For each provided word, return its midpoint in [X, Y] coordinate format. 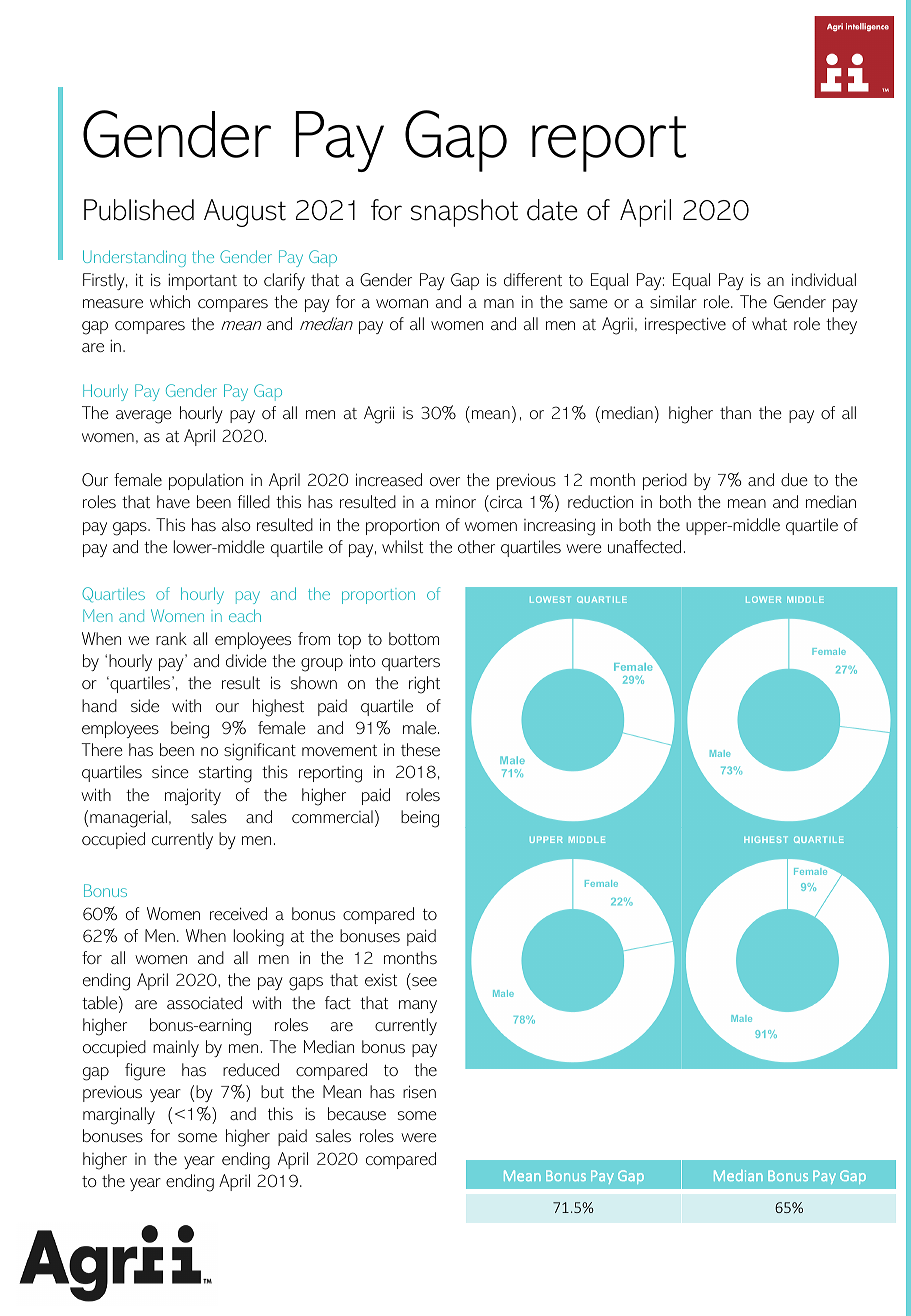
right [424, 685]
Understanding [134, 258]
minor [456, 501]
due [794, 479]
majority [193, 796]
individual [824, 279]
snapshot [464, 213]
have [173, 501]
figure [145, 1072]
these [420, 749]
